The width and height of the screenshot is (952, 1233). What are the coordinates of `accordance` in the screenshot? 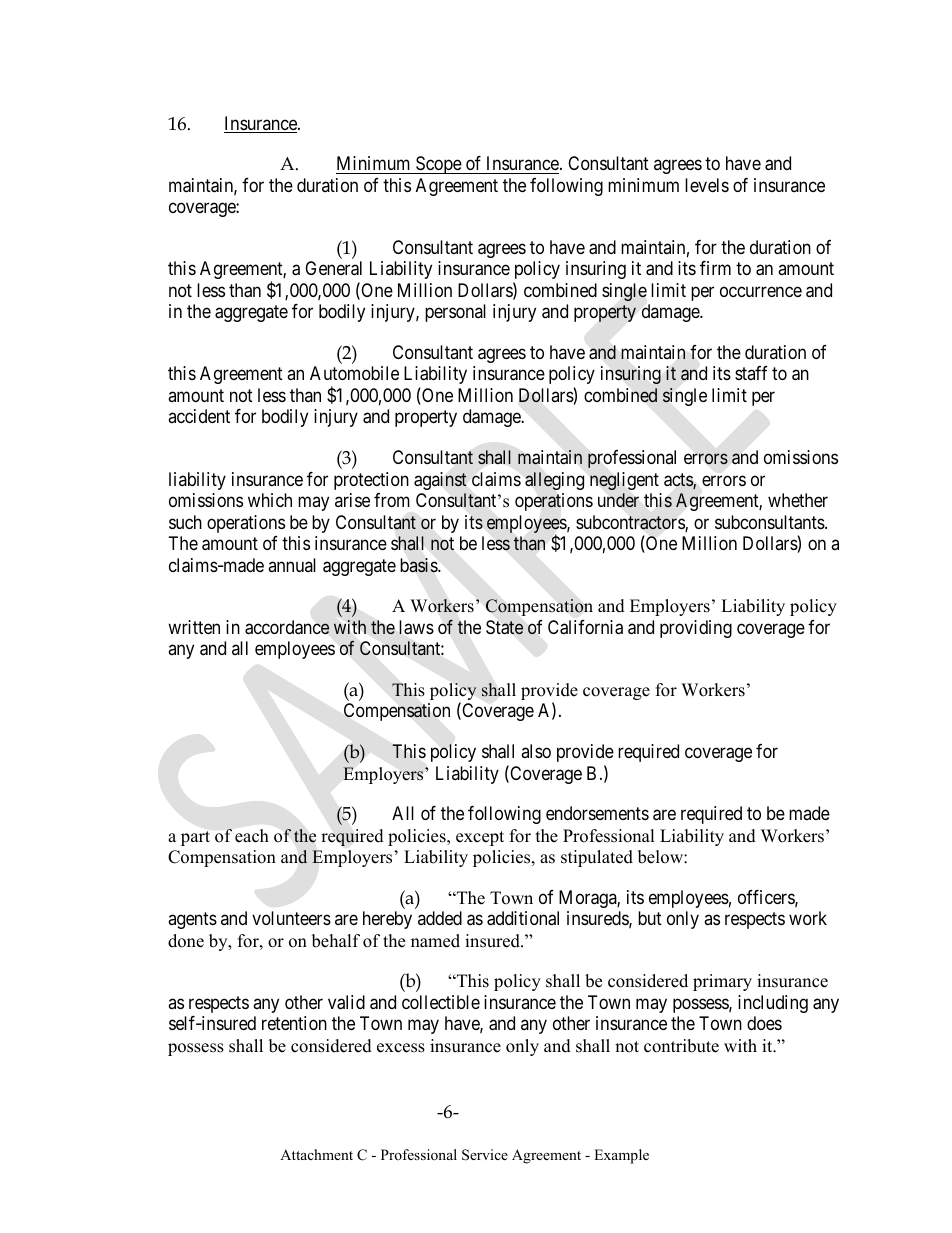 It's located at (287, 627).
